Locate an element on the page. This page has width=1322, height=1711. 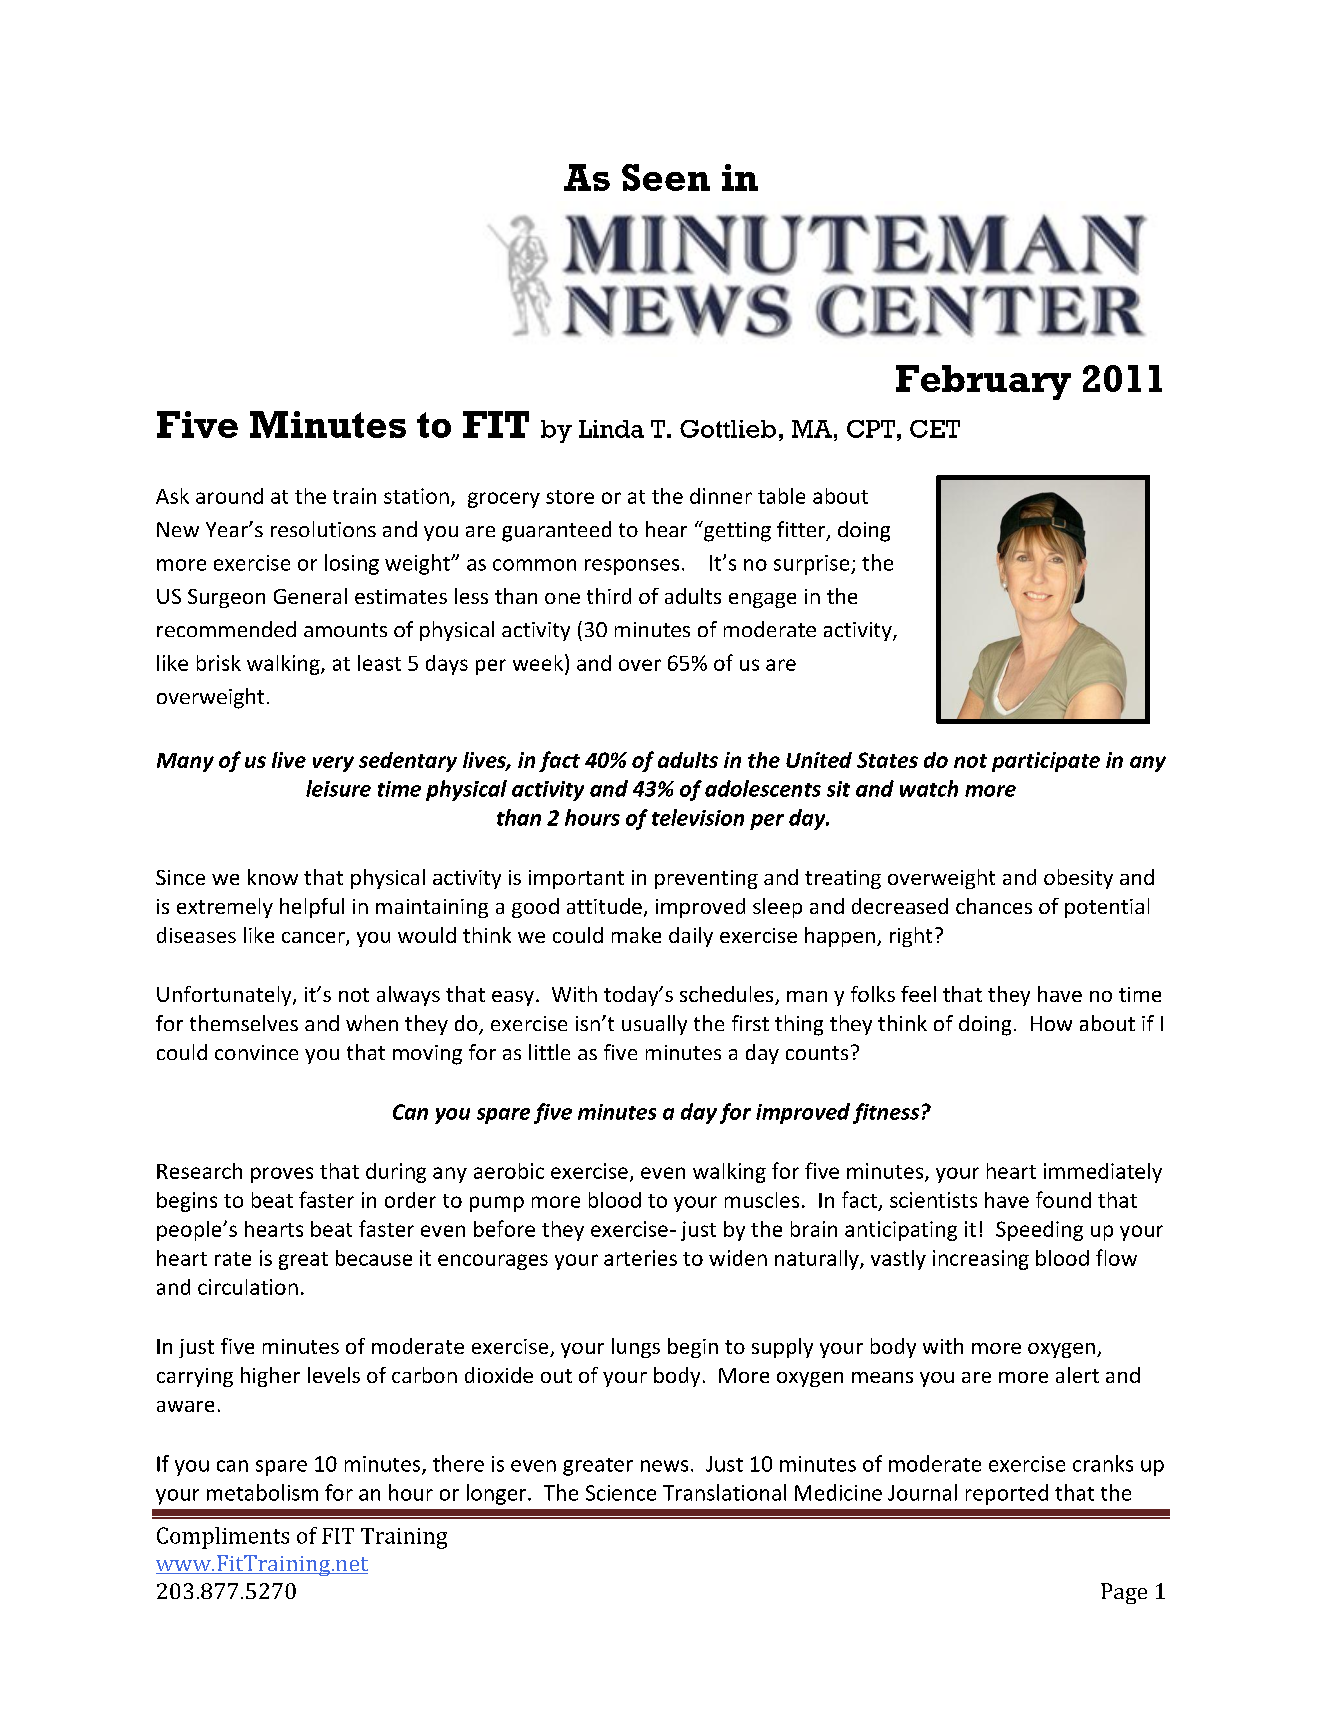
third is located at coordinates (609, 596).
